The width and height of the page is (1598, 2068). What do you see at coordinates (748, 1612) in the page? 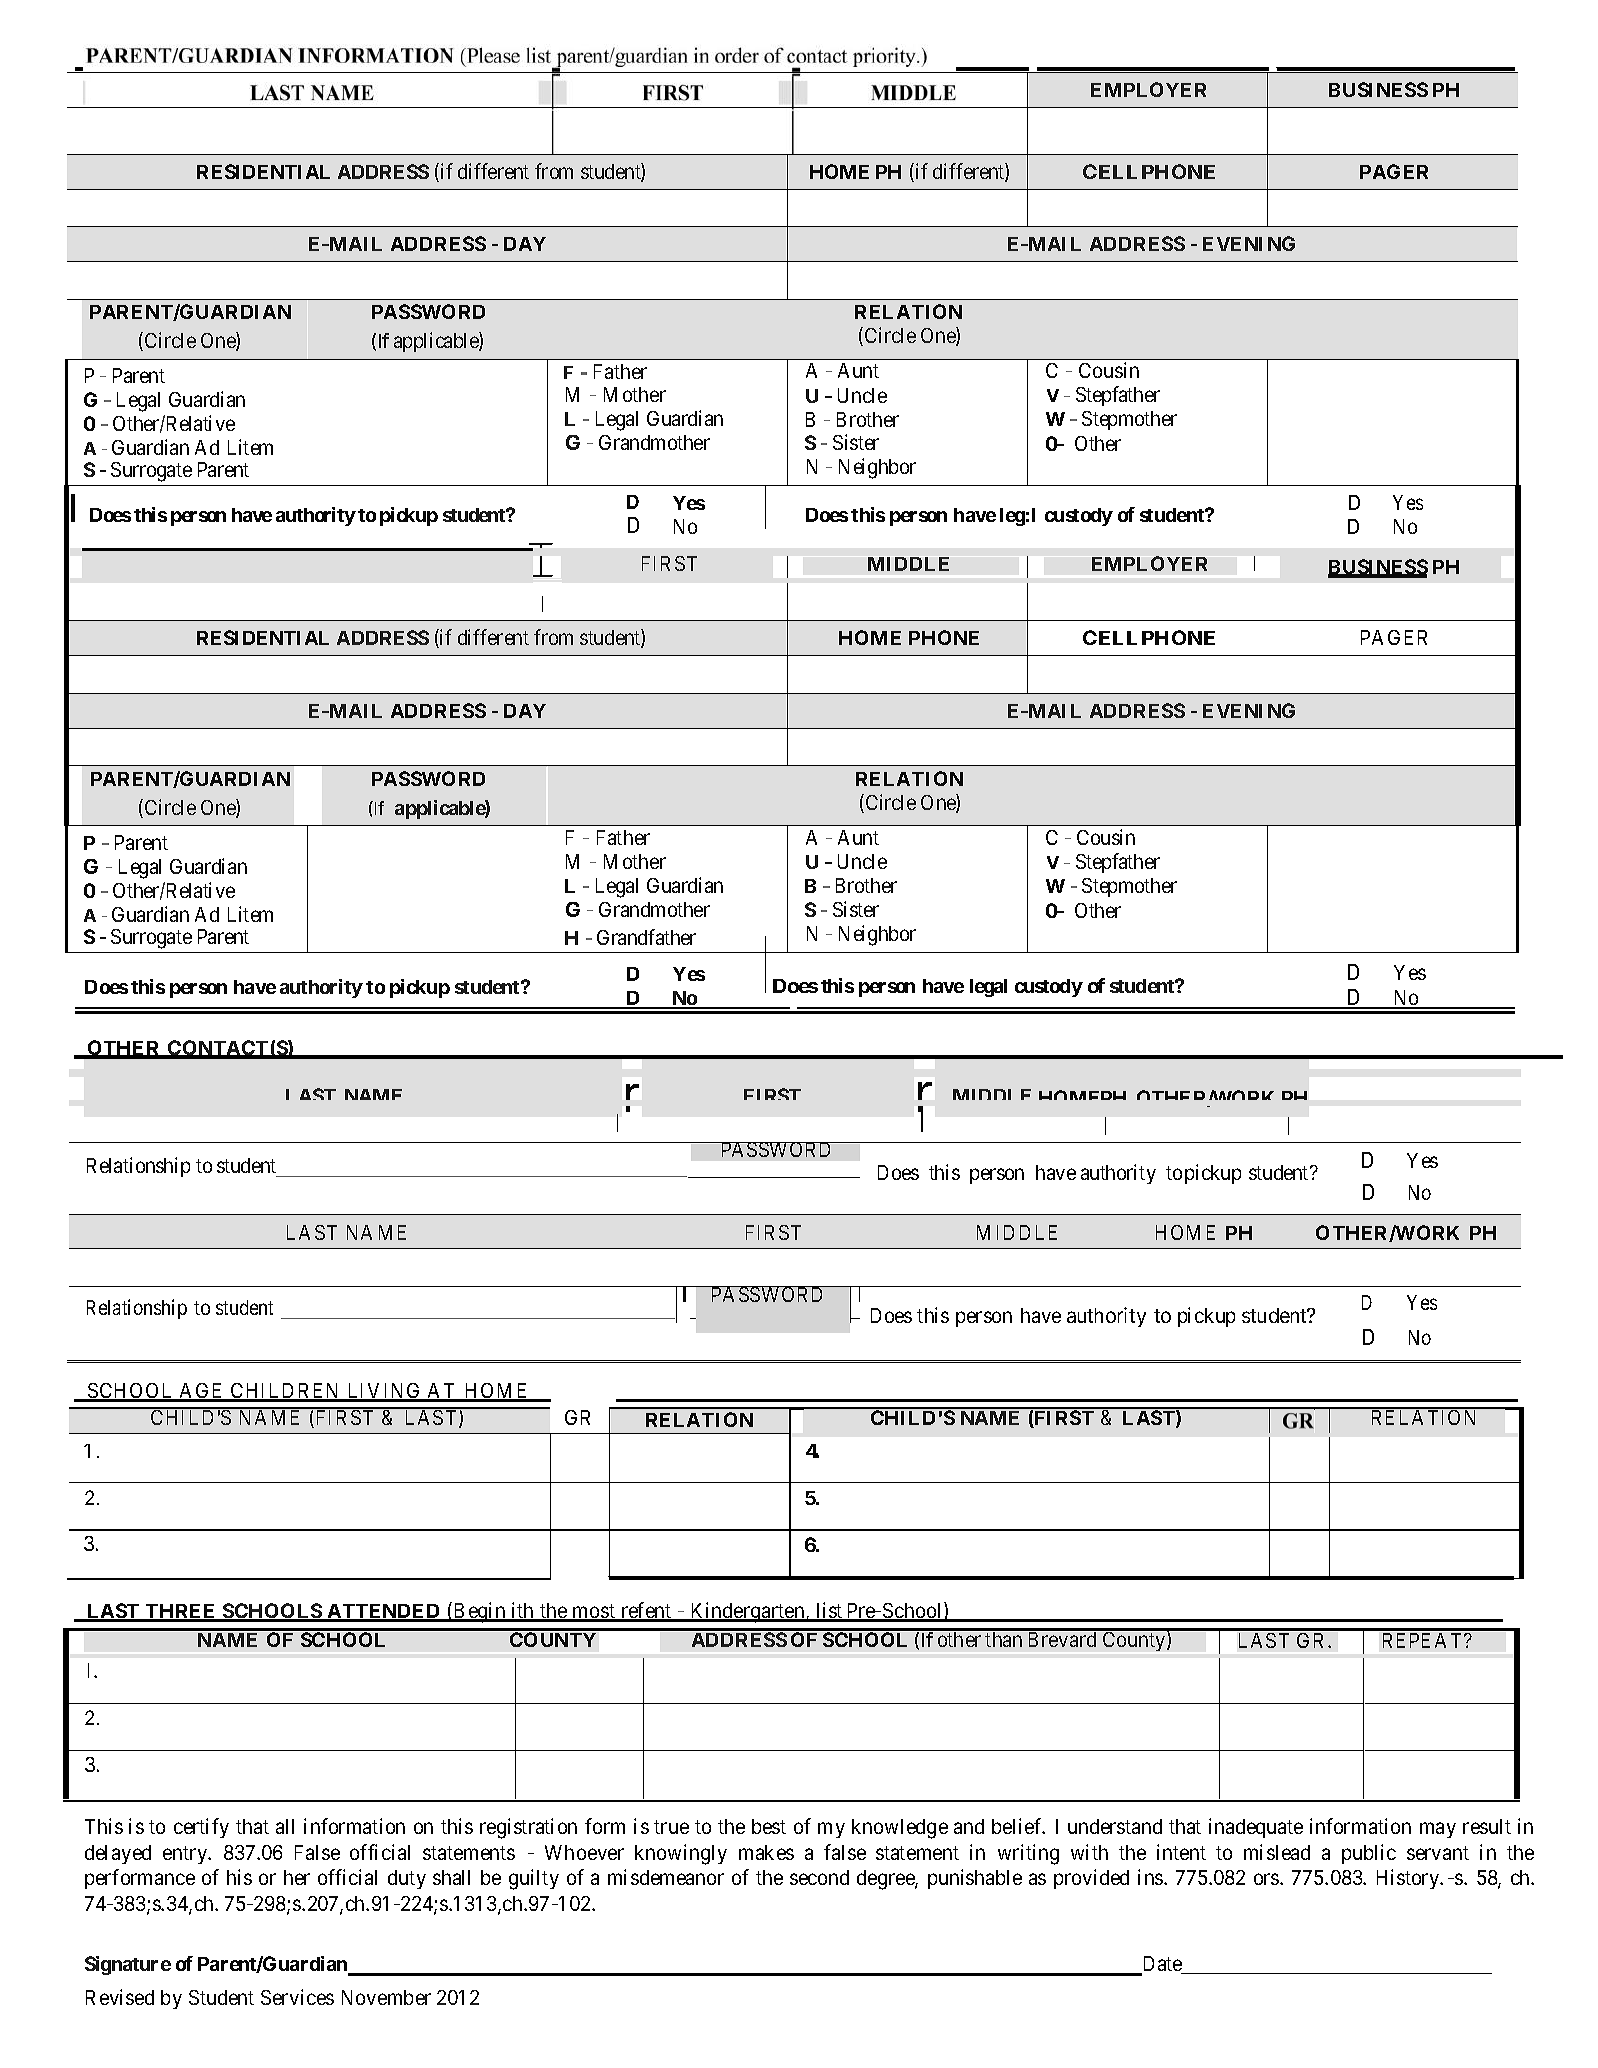
I see `Kindergarten` at bounding box center [748, 1612].
